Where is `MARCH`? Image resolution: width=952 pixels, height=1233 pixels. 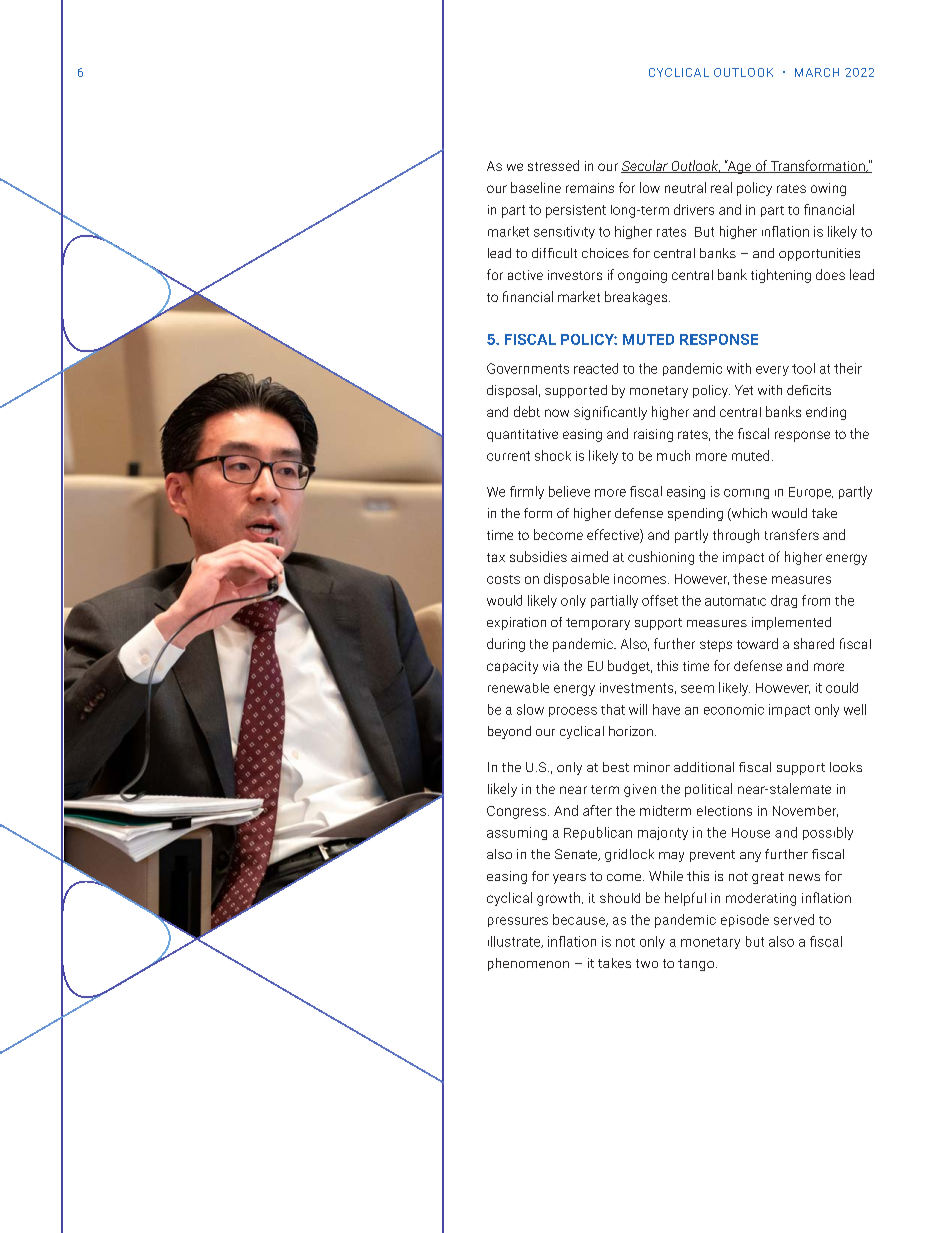 MARCH is located at coordinates (817, 72).
